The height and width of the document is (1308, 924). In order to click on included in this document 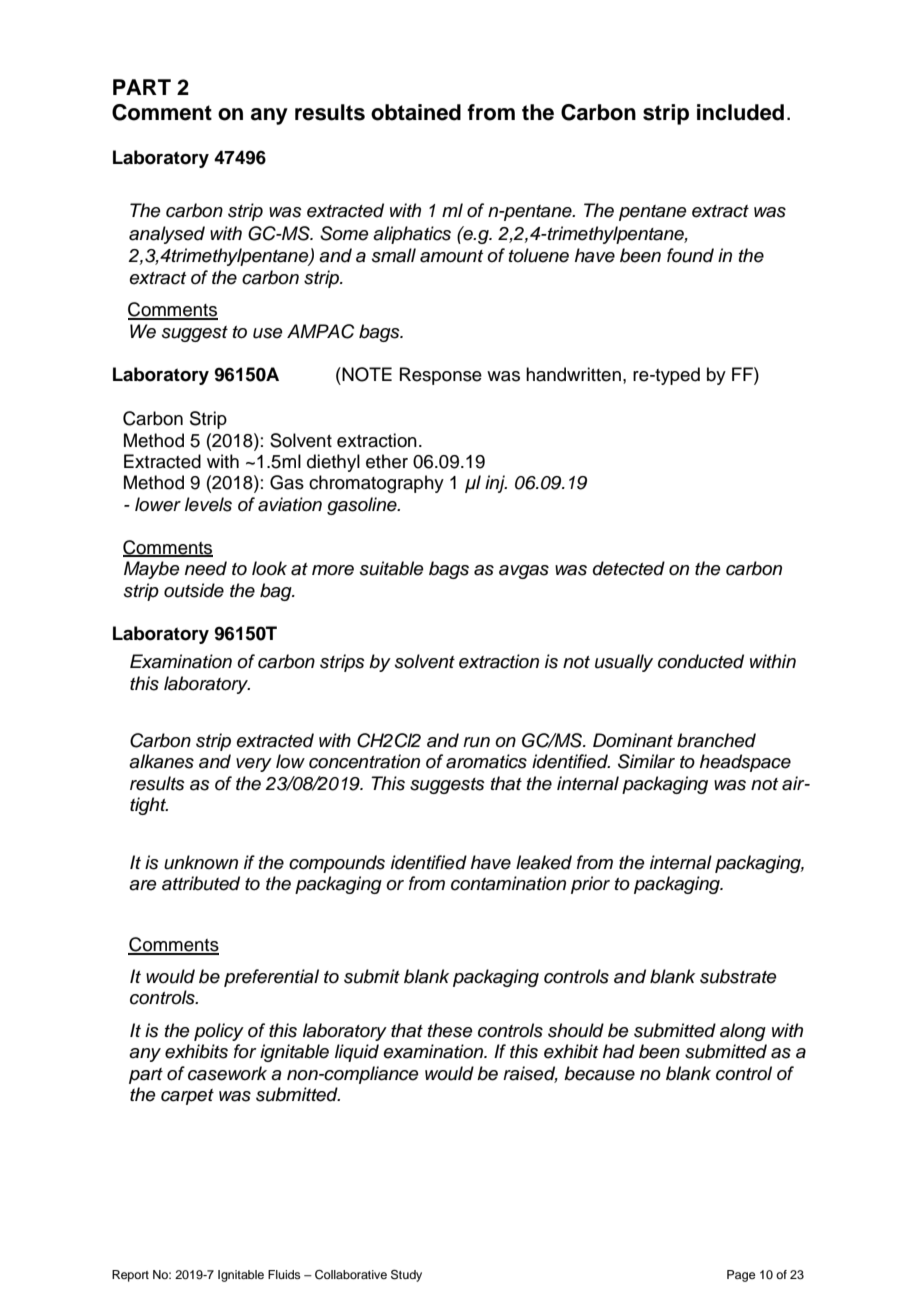, I will do `click(740, 112)`.
